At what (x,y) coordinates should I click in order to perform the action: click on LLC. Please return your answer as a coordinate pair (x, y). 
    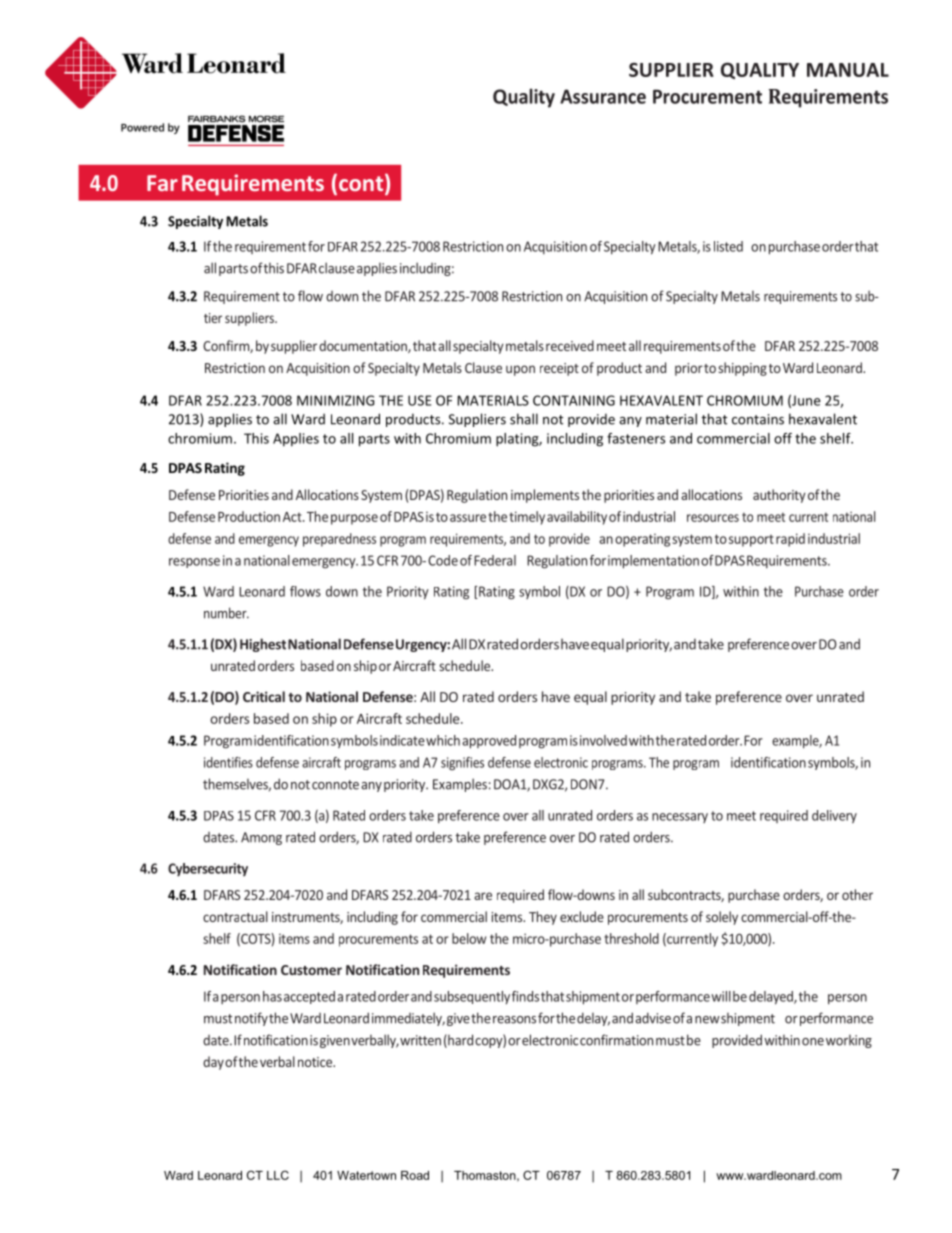
    Looking at the image, I should click on (278, 1175).
